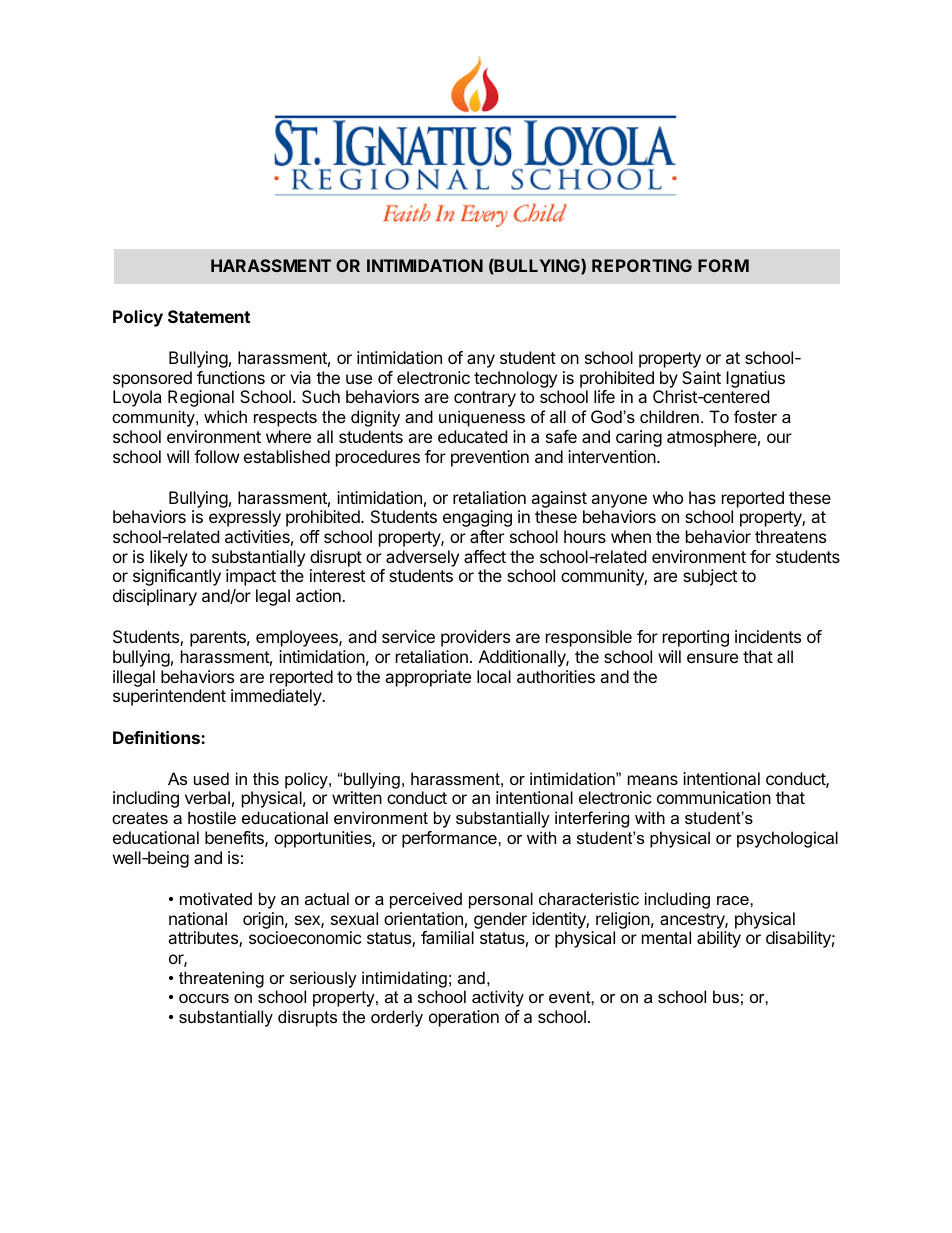  I want to click on used, so click(211, 778).
